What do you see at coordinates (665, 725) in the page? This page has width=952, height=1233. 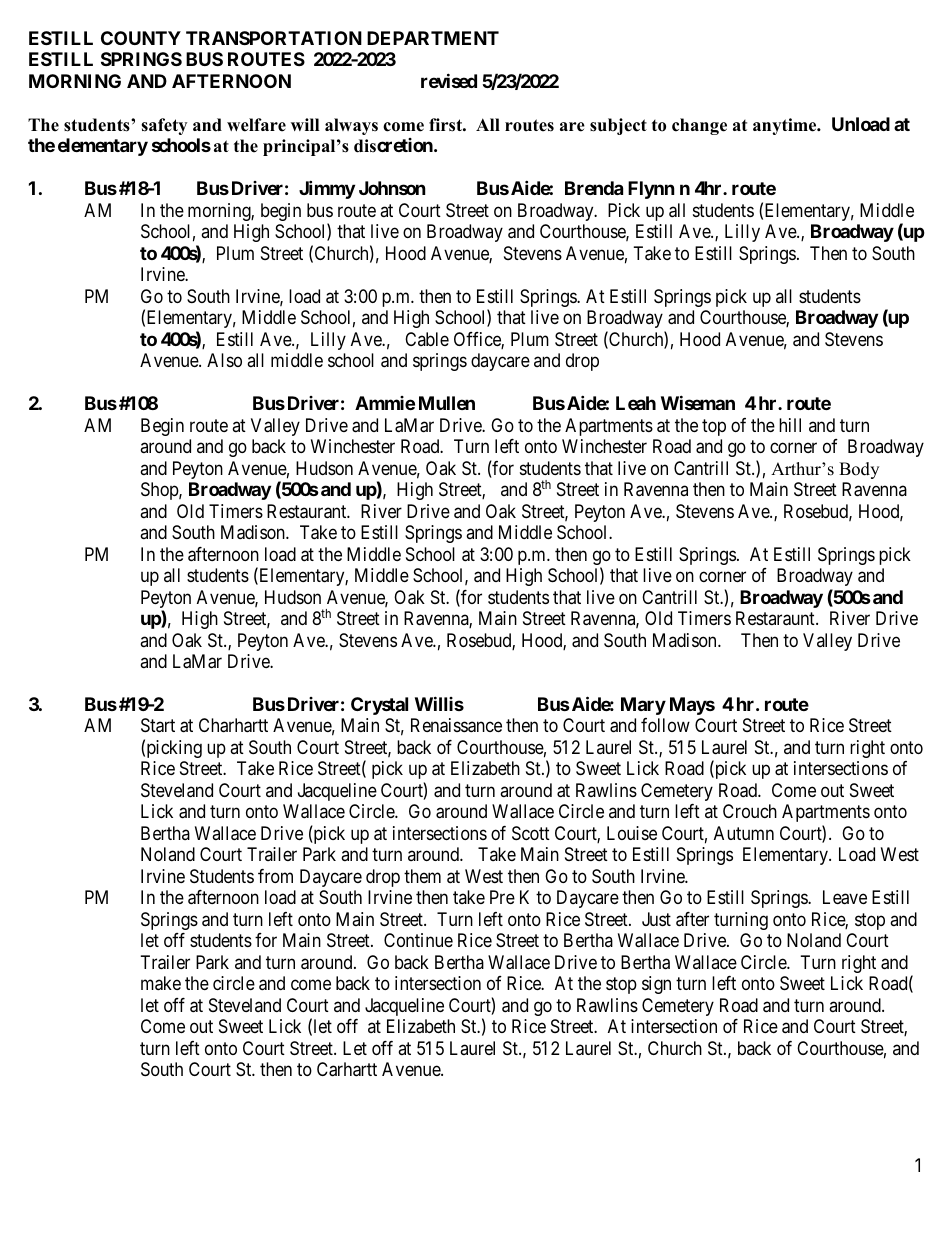 I see `follow` at bounding box center [665, 725].
